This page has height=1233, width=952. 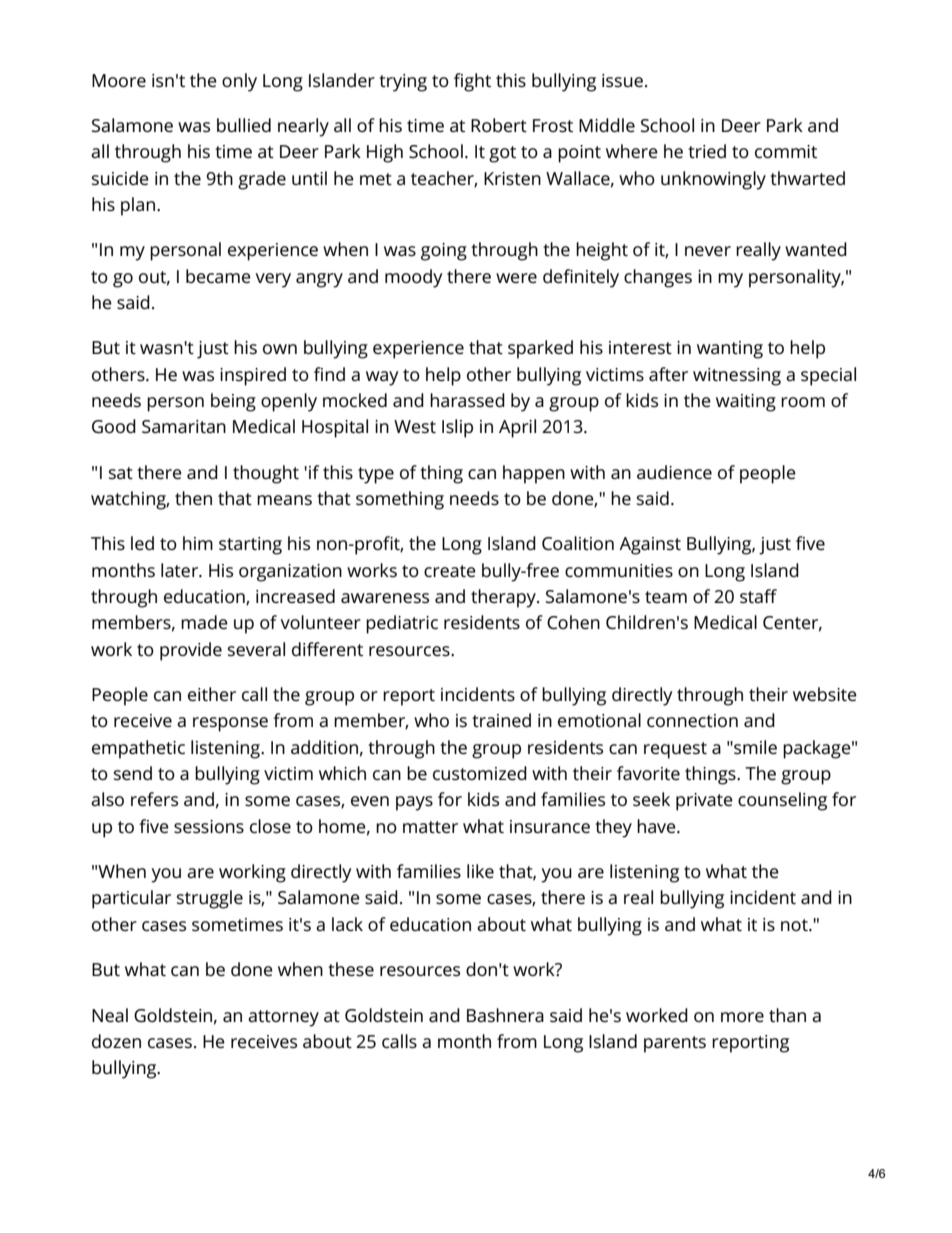 What do you see at coordinates (181, 570) in the page?
I see `later` at bounding box center [181, 570].
